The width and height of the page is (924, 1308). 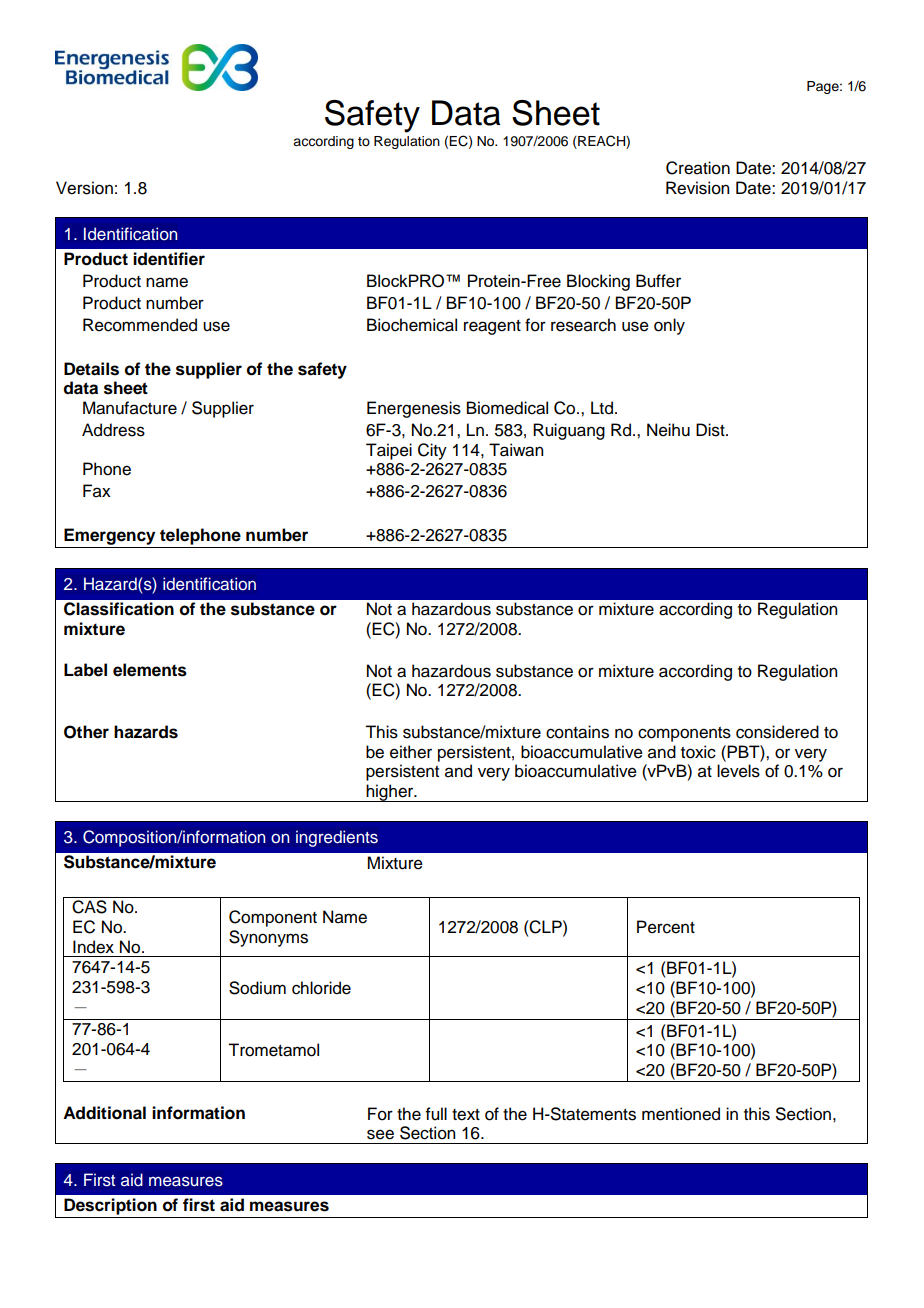 I want to click on levels, so click(x=738, y=771).
